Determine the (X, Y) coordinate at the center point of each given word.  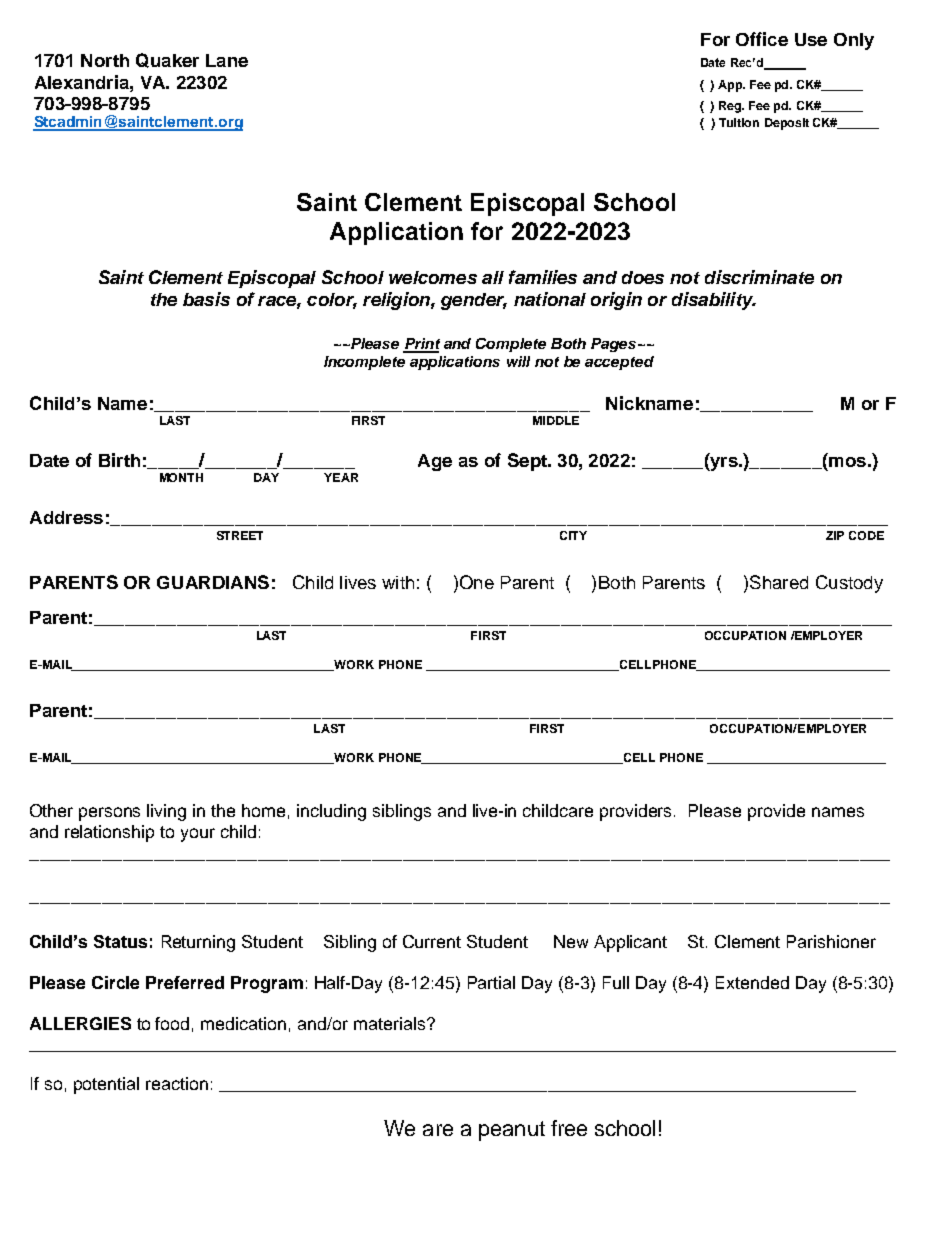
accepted (619, 363)
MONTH (181, 477)
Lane (227, 60)
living (166, 812)
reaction (177, 1083)
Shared (779, 582)
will (518, 361)
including (331, 812)
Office (762, 39)
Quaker (167, 60)
